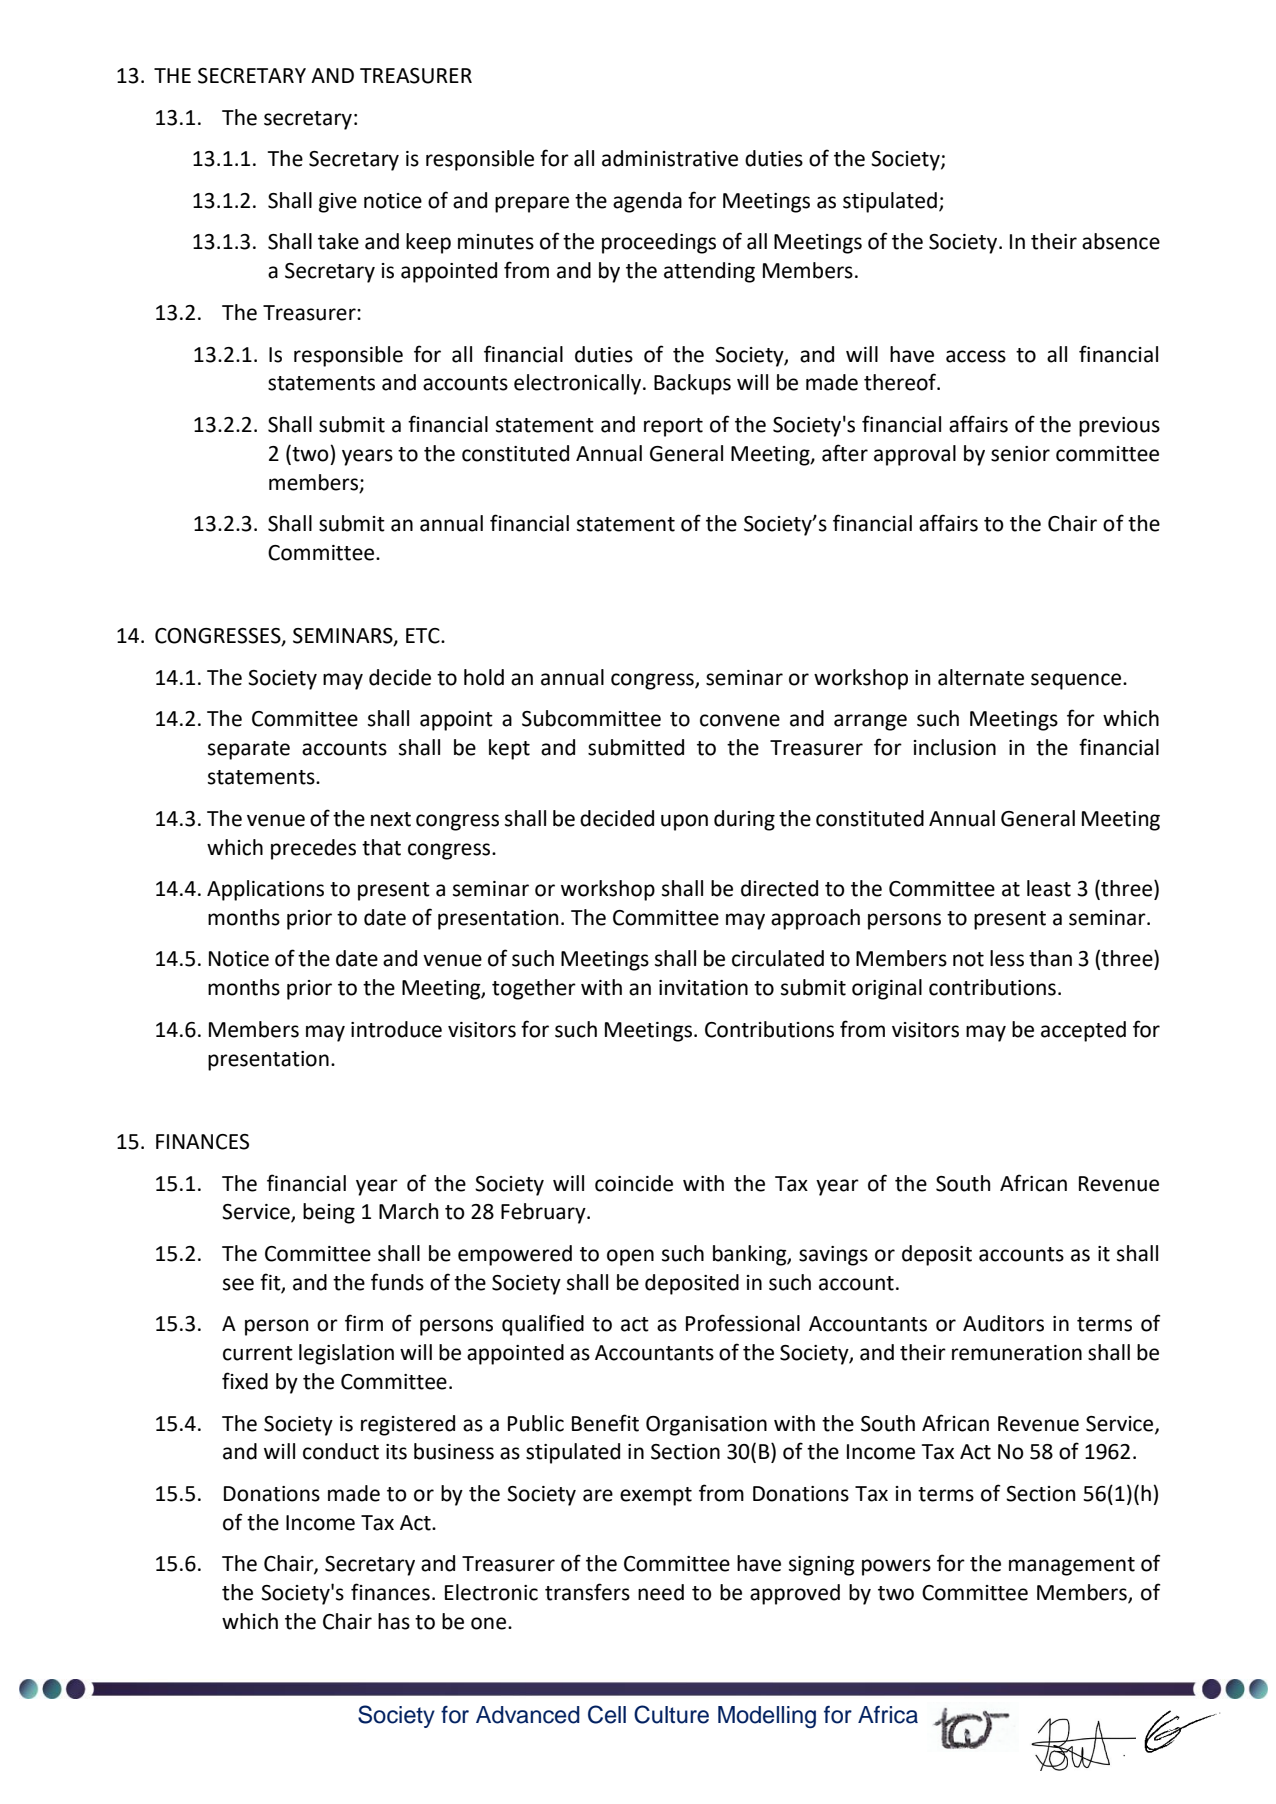 The width and height of the screenshot is (1276, 1804). What do you see at coordinates (1121, 241) in the screenshot?
I see `absence` at bounding box center [1121, 241].
